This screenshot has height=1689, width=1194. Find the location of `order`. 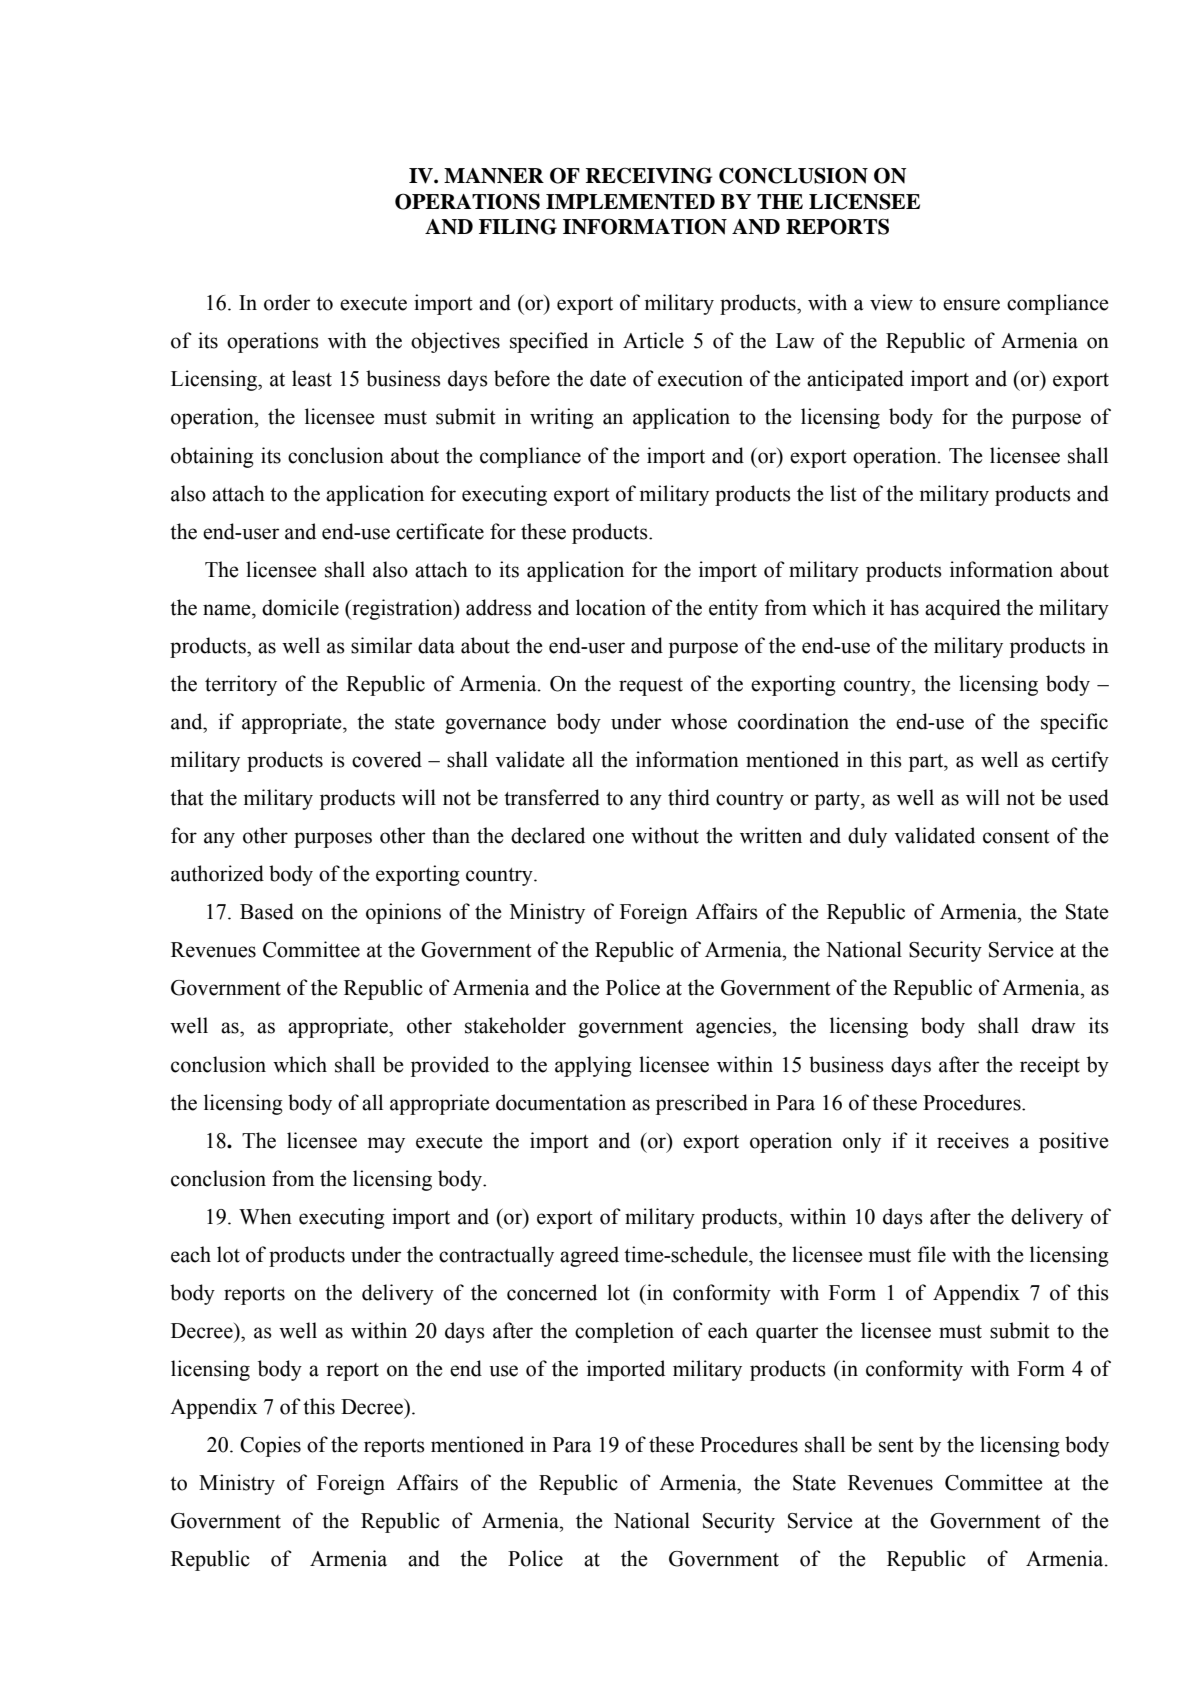

order is located at coordinates (287, 302).
